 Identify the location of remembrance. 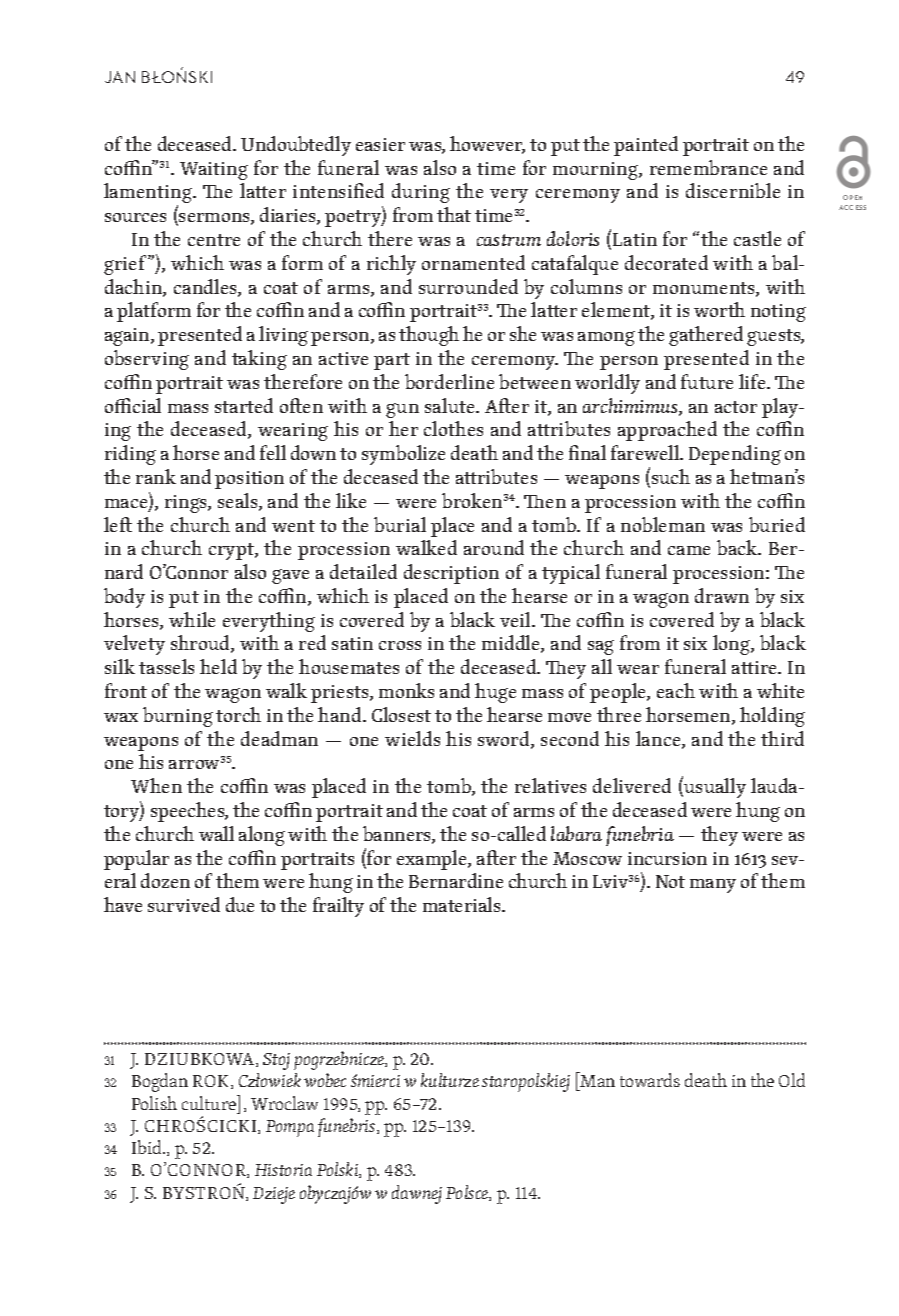
(708, 167).
